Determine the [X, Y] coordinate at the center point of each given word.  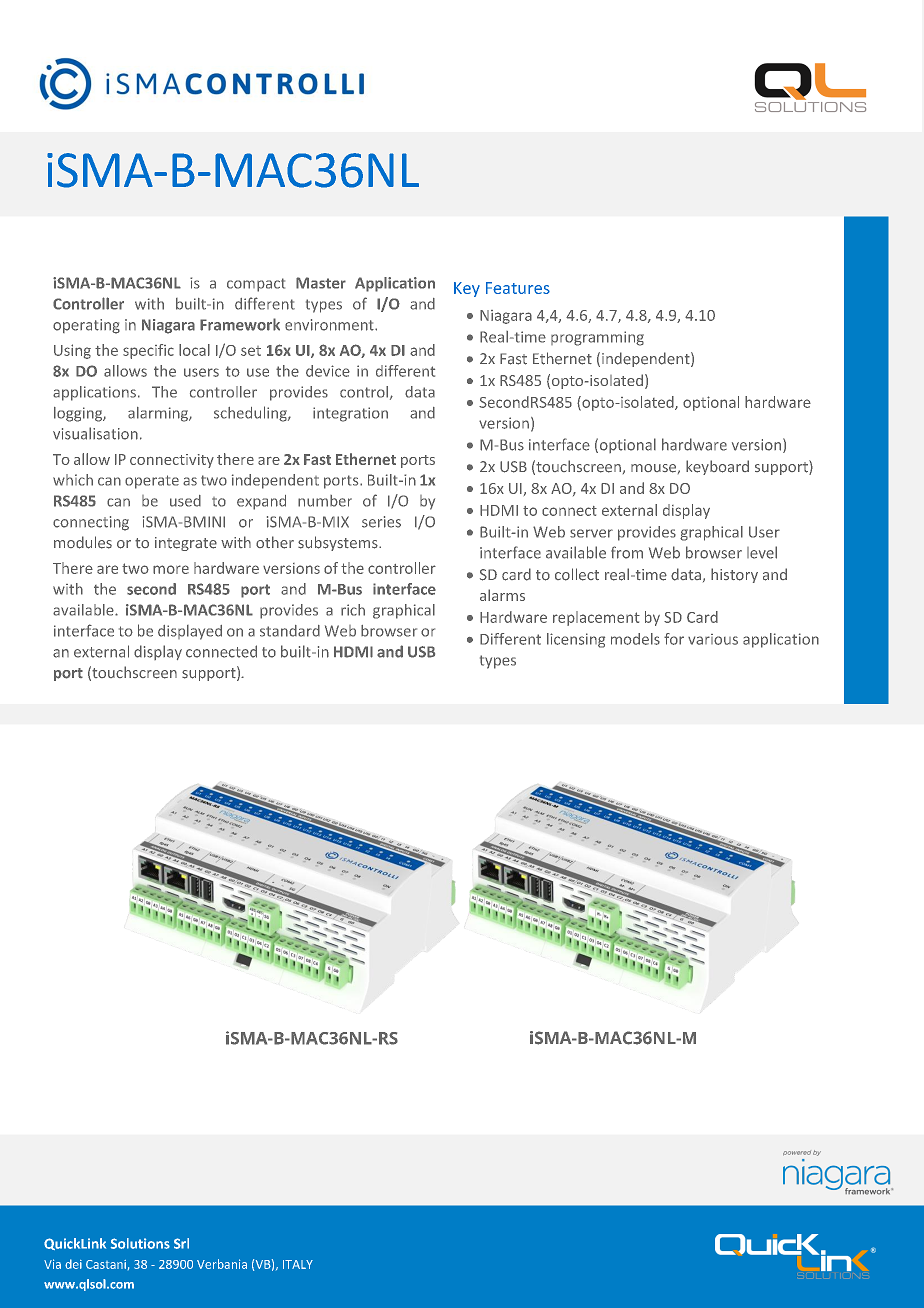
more [171, 569]
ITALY [298, 1264]
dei [73, 1264]
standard [290, 631]
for [674, 639]
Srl [181, 1243]
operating [86, 326]
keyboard [717, 467]
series [381, 522]
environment [330, 325]
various [713, 639]
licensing [576, 640]
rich [353, 610]
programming [597, 338]
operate [152, 482]
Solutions [140, 1243]
